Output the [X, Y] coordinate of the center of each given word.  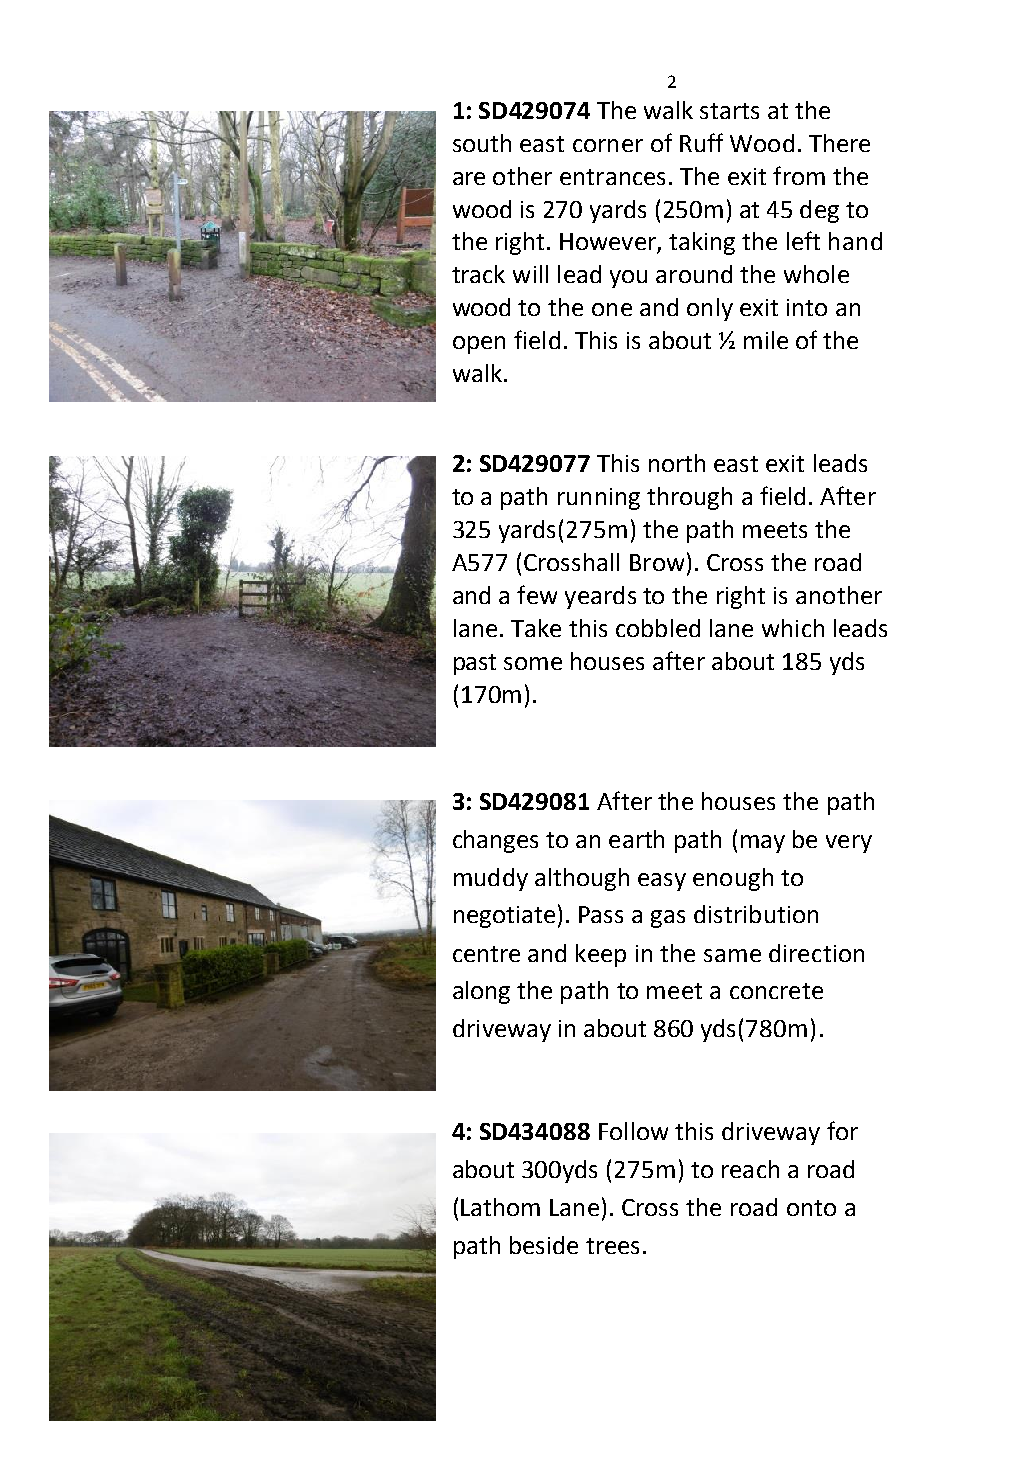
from [799, 175]
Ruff [701, 142]
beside [544, 1245]
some [533, 663]
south [482, 143]
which [793, 628]
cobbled [658, 628]
